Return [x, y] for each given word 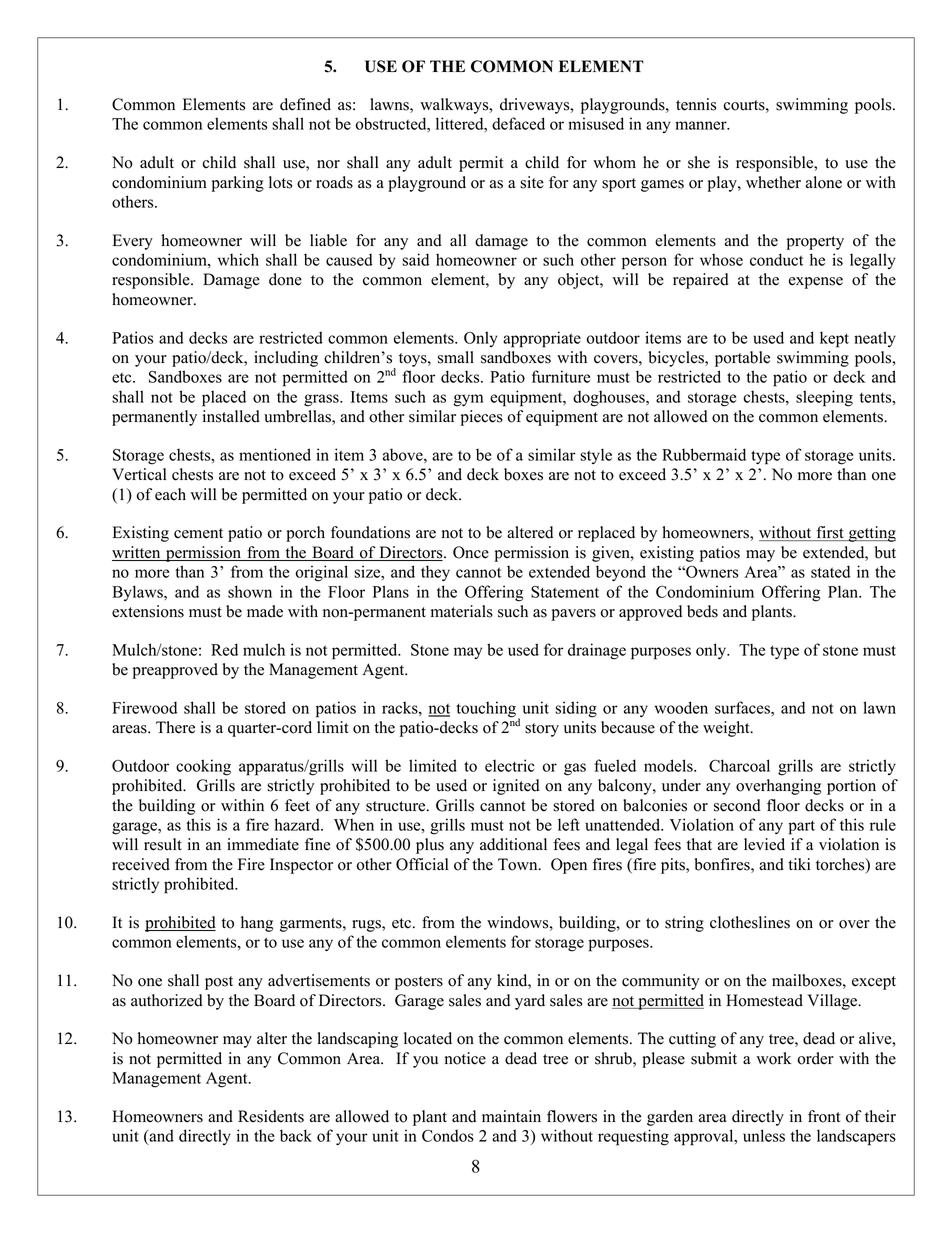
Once [471, 552]
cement [198, 533]
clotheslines [750, 922]
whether [773, 182]
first [830, 533]
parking [238, 184]
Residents [271, 1116]
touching [486, 709]
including [286, 359]
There [175, 727]
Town [519, 864]
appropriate [542, 339]
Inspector [301, 866]
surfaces [743, 707]
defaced [518, 123]
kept [834, 339]
